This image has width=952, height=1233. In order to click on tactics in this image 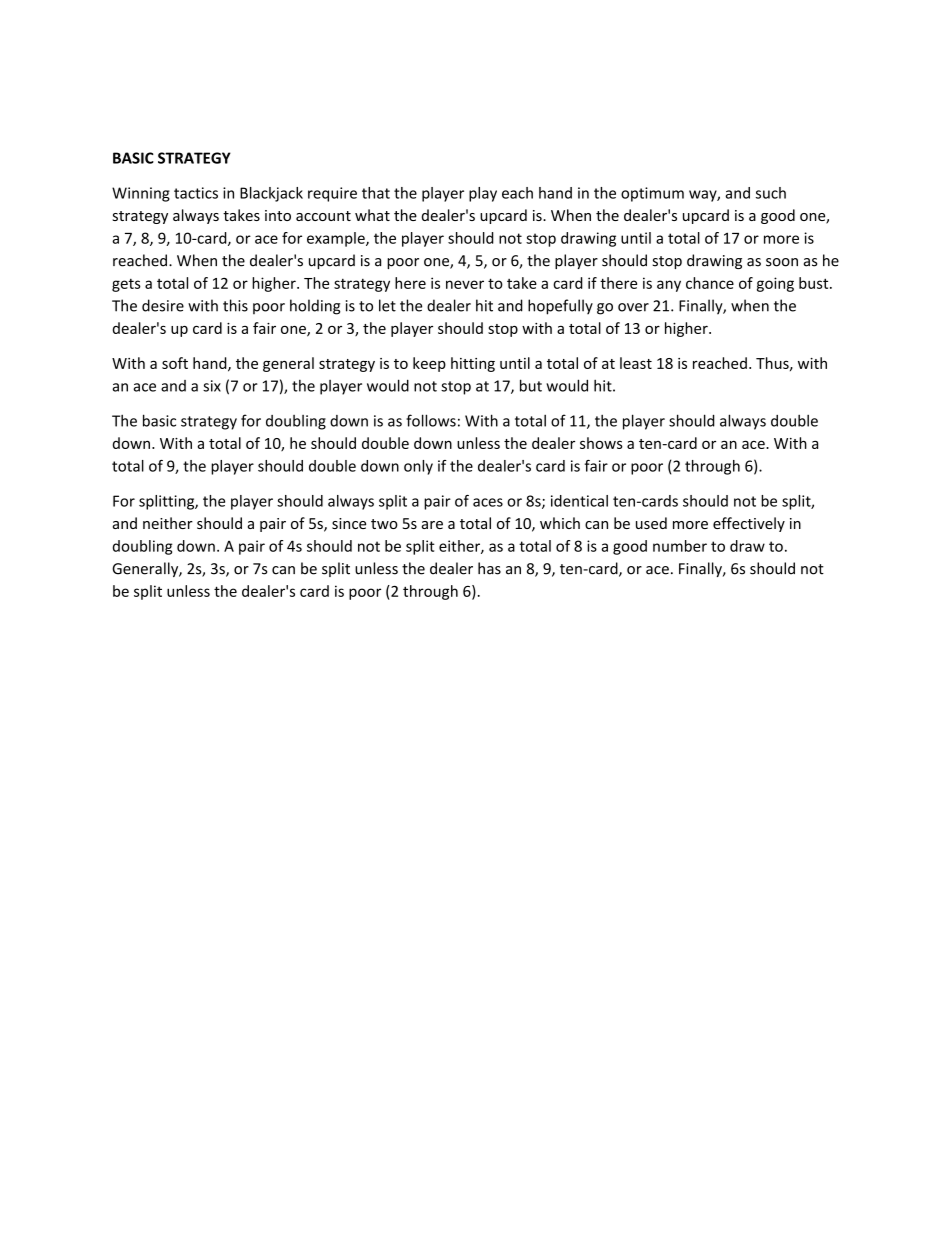, I will do `click(196, 193)`.
